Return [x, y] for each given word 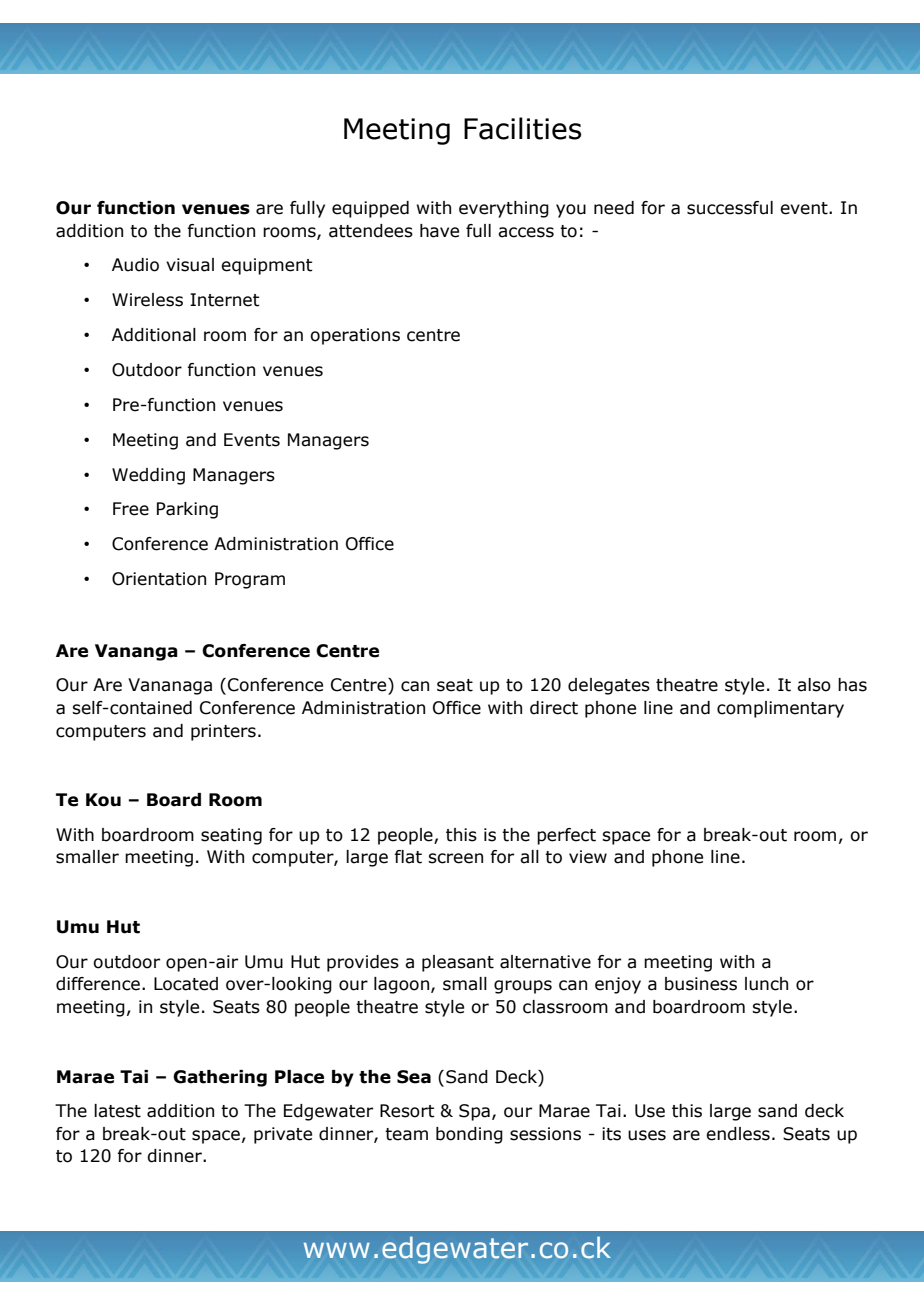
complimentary [780, 709]
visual [190, 265]
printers [223, 732]
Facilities [522, 128]
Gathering [220, 1078]
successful [730, 208]
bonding [469, 1135]
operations [355, 336]
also [814, 685]
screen [455, 858]
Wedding [148, 476]
